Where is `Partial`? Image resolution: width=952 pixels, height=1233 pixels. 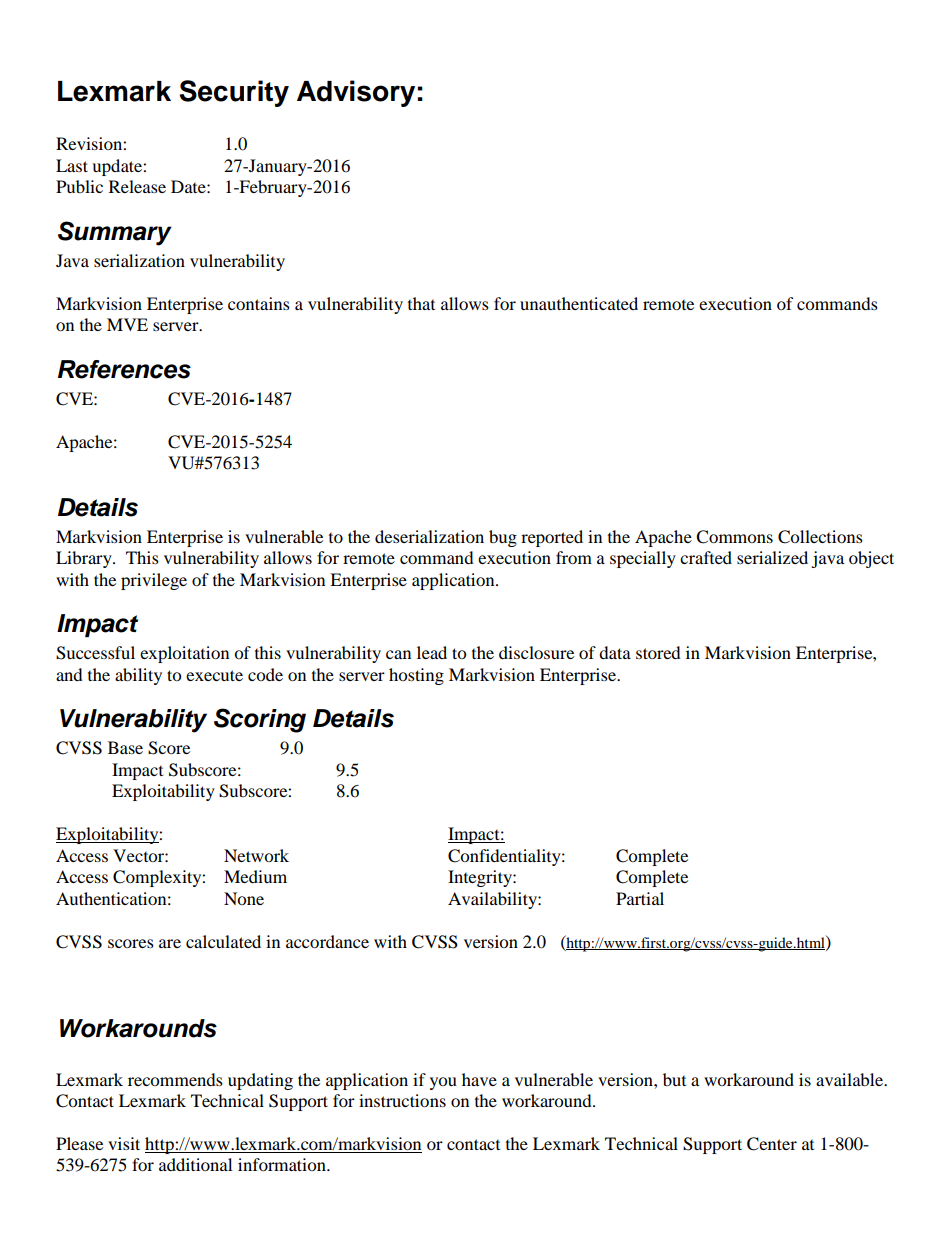
Partial is located at coordinates (640, 898).
